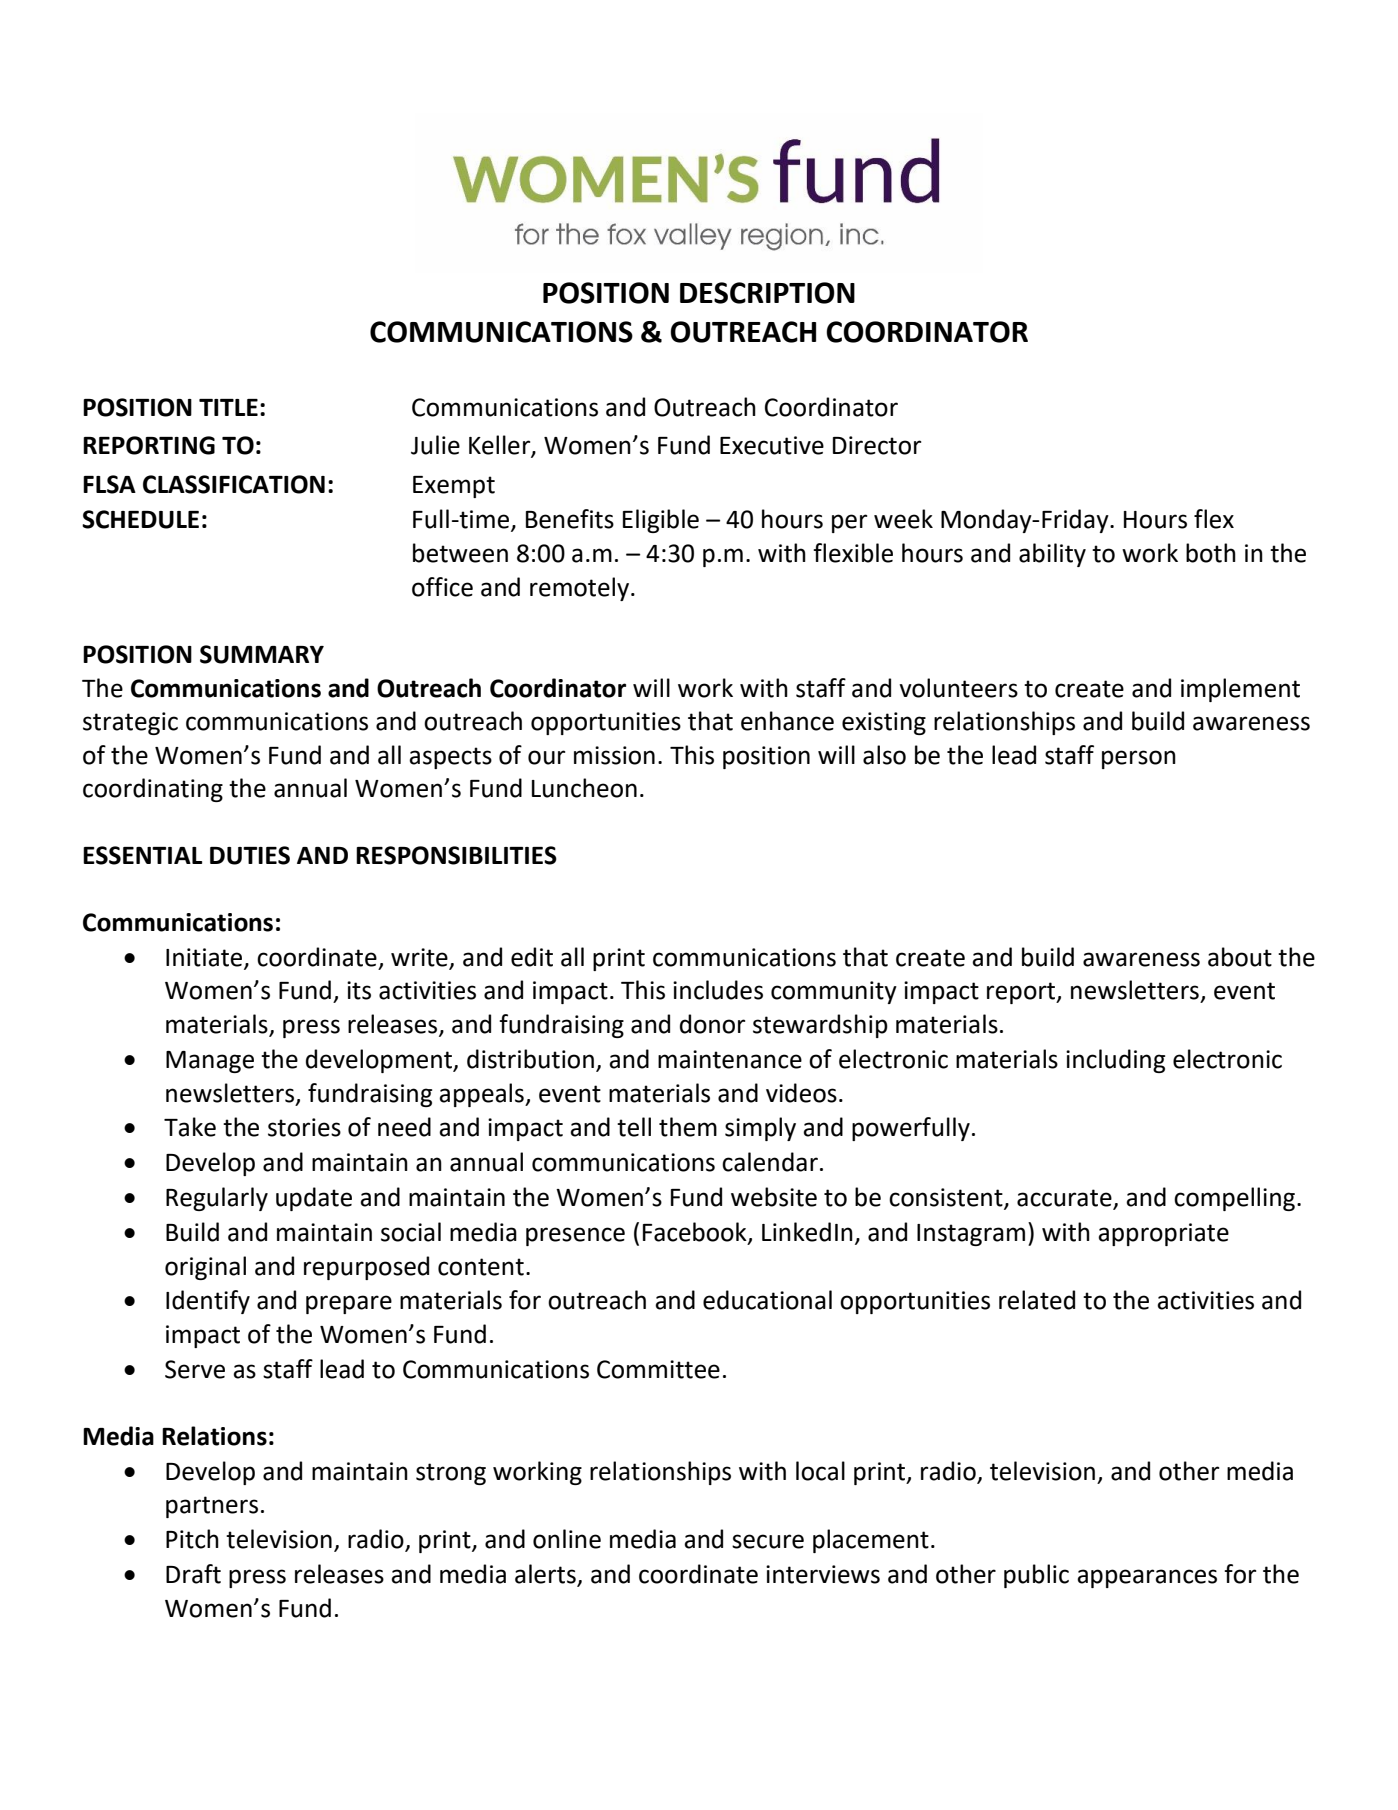 The height and width of the screenshot is (1810, 1398). Describe the element at coordinates (1163, 1234) in the screenshot. I see `appropriate` at that location.
